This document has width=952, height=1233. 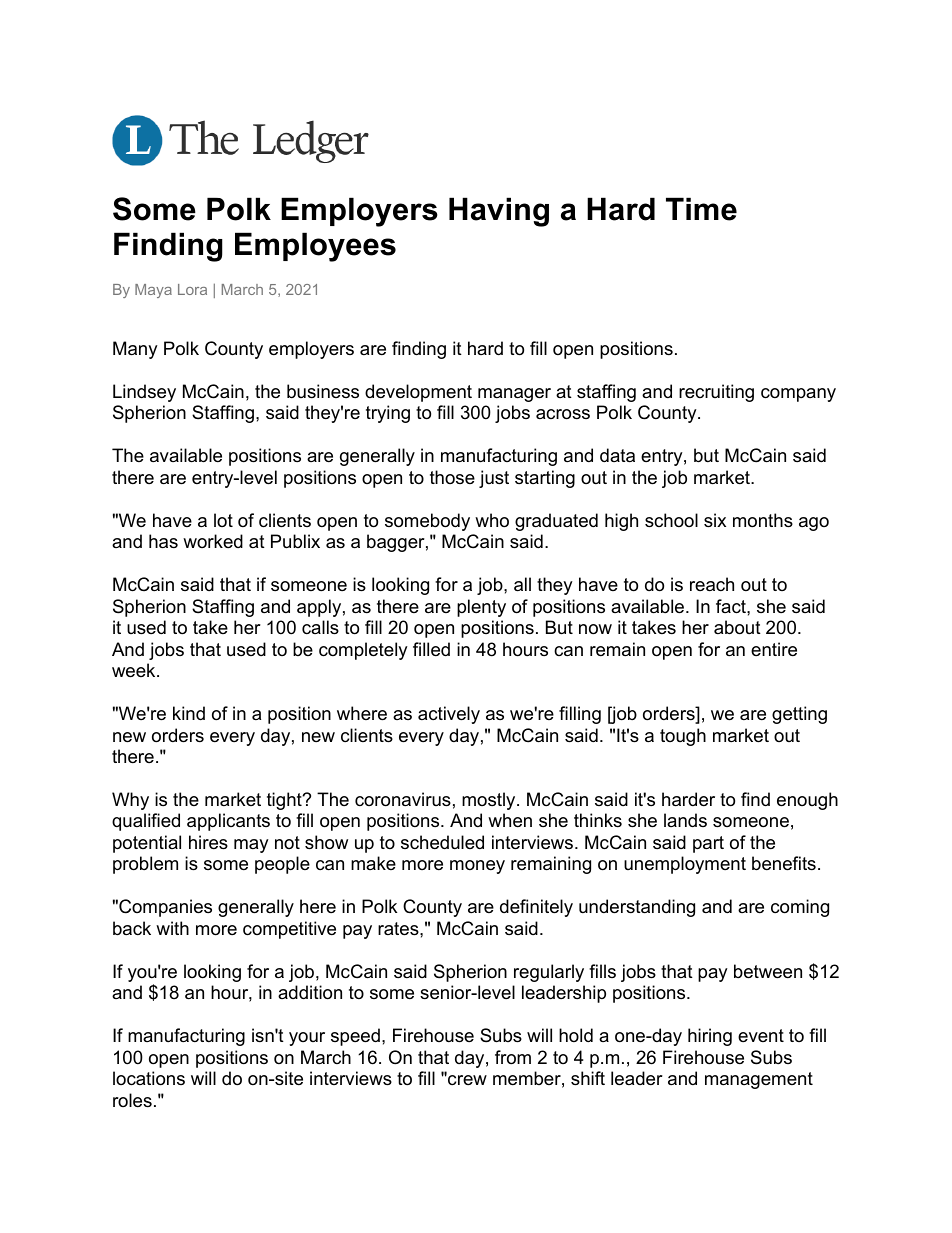 I want to click on about, so click(x=737, y=627).
